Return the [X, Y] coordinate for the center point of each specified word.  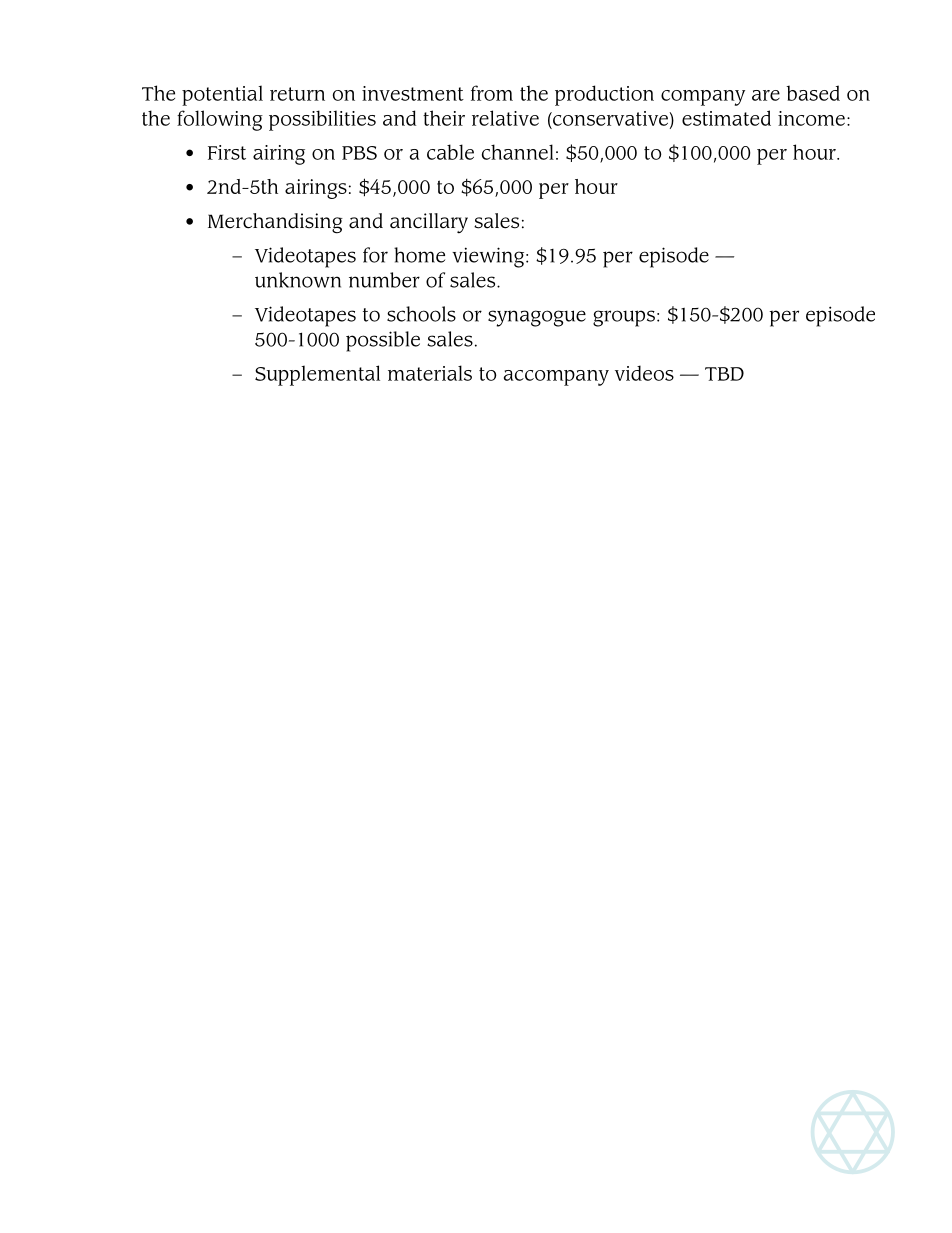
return [297, 94]
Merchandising [275, 223]
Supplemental [317, 375]
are [766, 95]
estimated [726, 118]
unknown [298, 280]
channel [518, 152]
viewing [489, 257]
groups [624, 318]
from [492, 93]
